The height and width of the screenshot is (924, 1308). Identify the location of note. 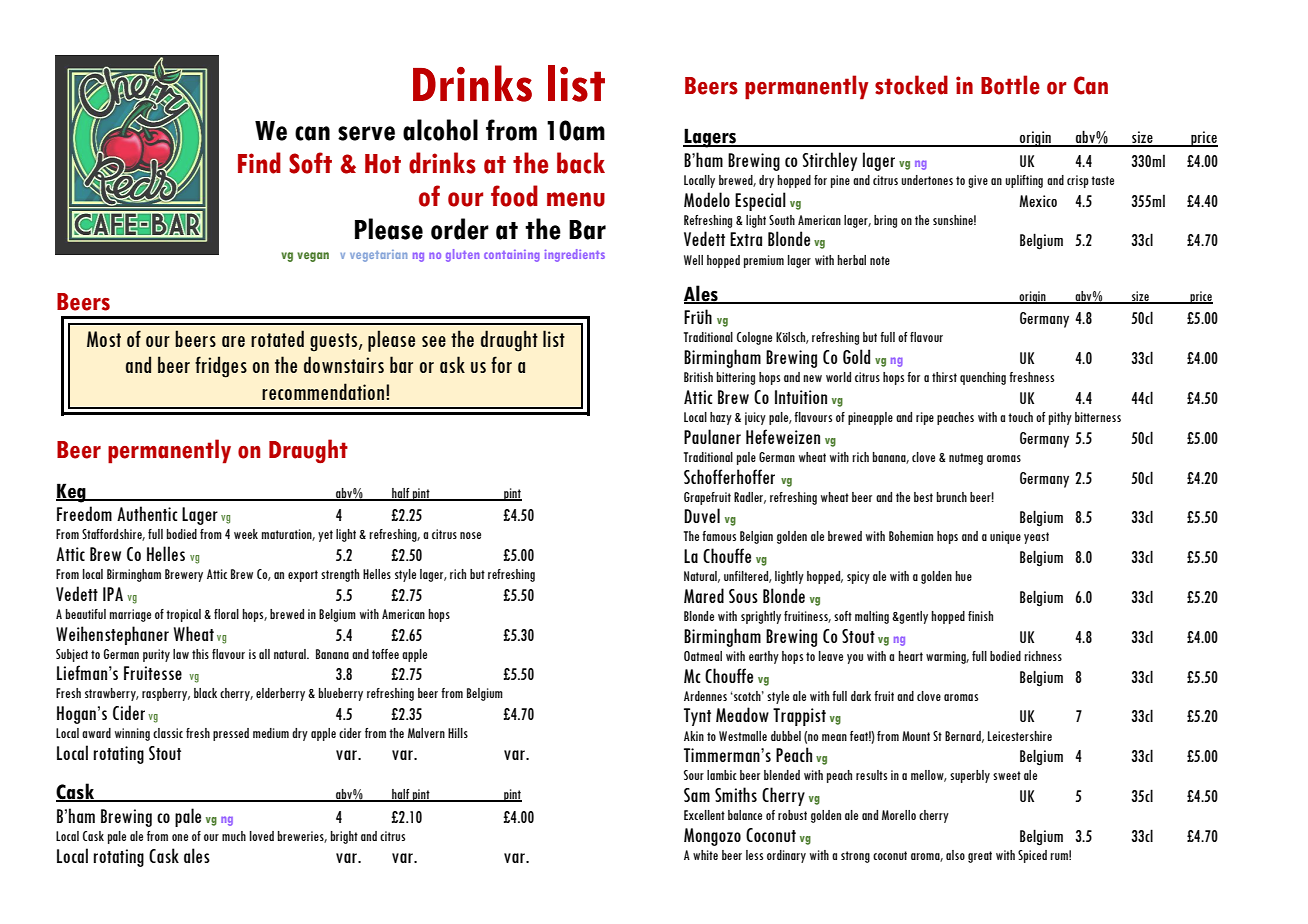
(880, 260).
